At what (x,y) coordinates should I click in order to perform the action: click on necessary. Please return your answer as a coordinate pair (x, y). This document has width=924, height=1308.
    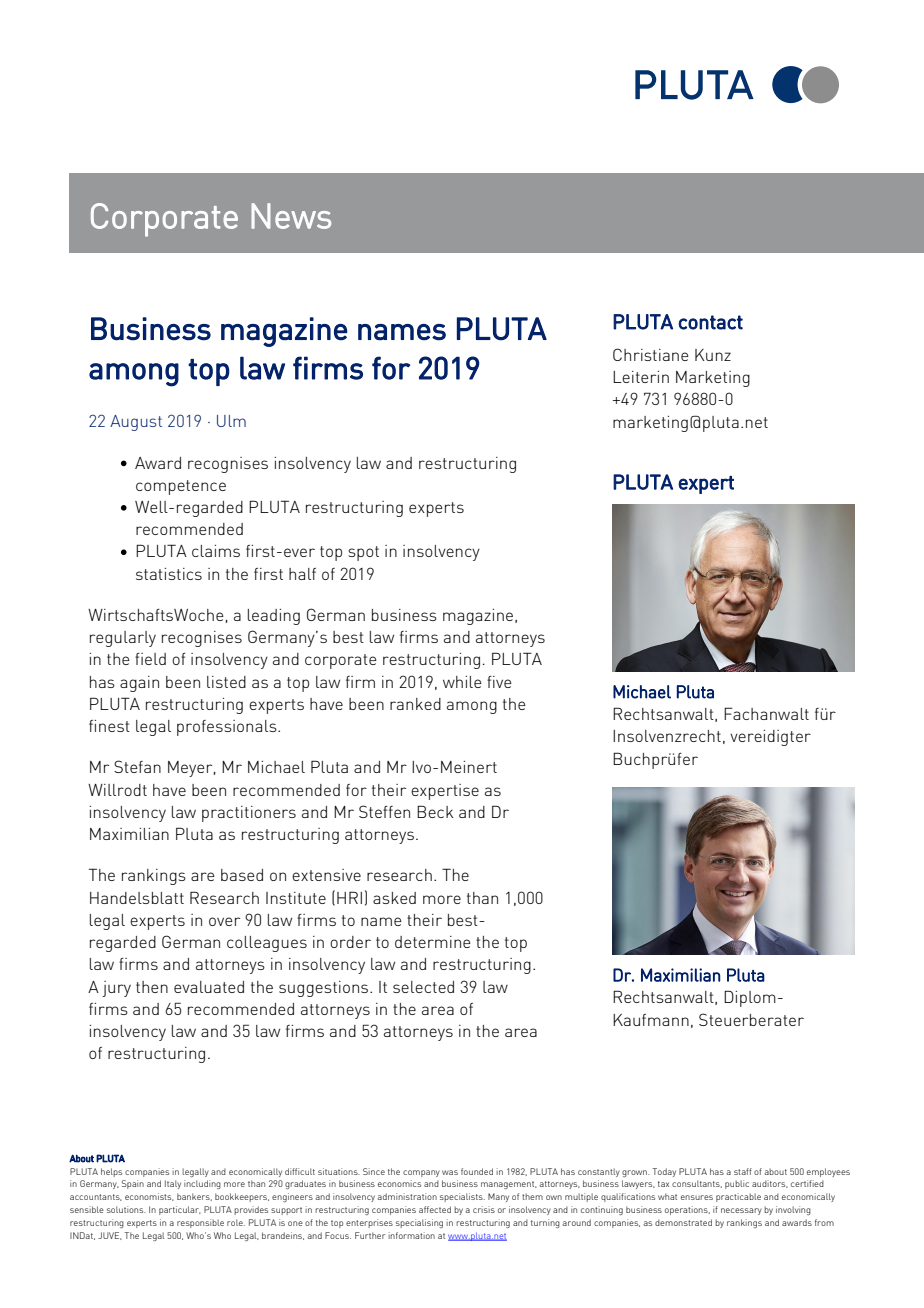
    Looking at the image, I should click on (741, 1211).
